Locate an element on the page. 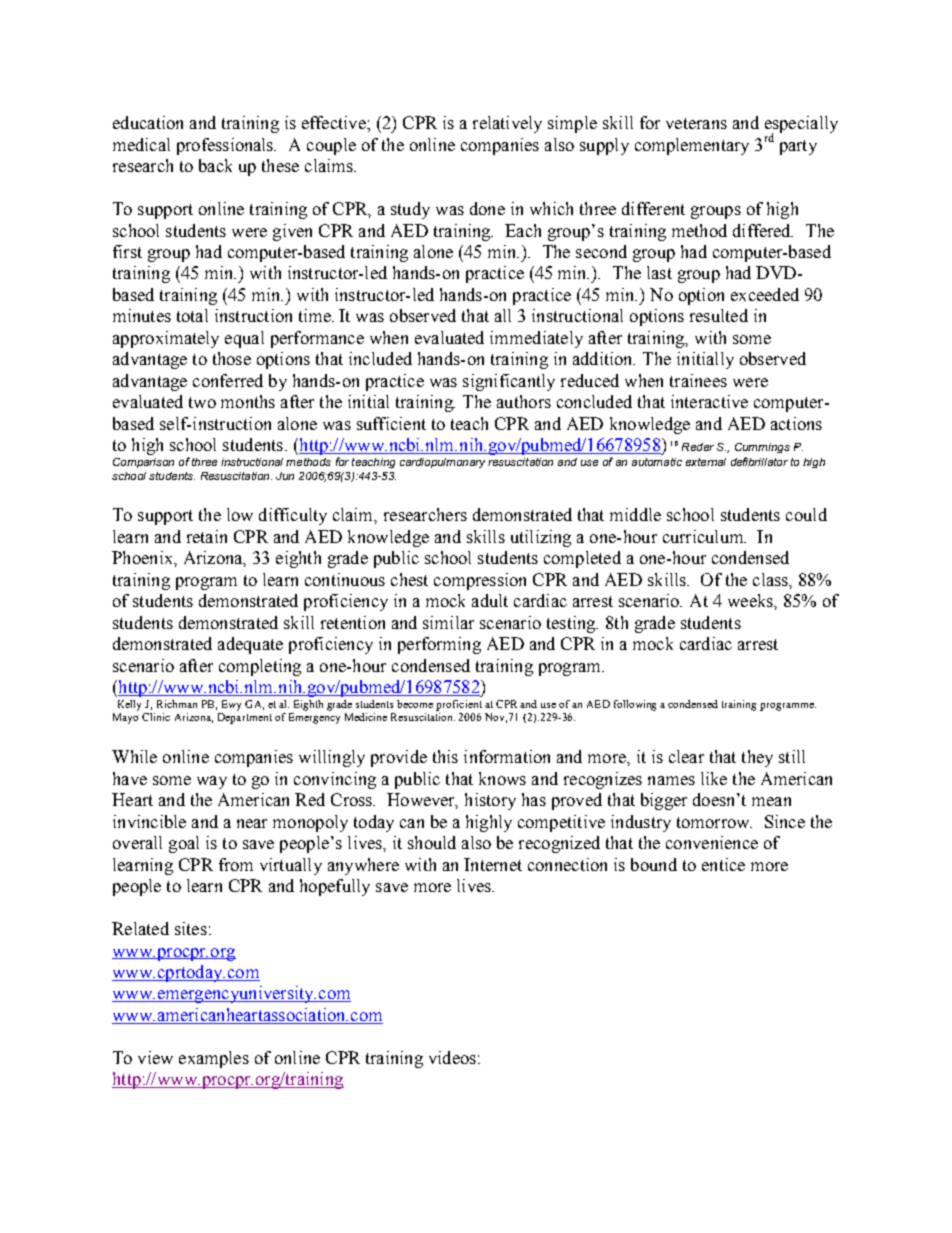 This image has width=952, height=1233. professionals is located at coordinates (226, 146).
